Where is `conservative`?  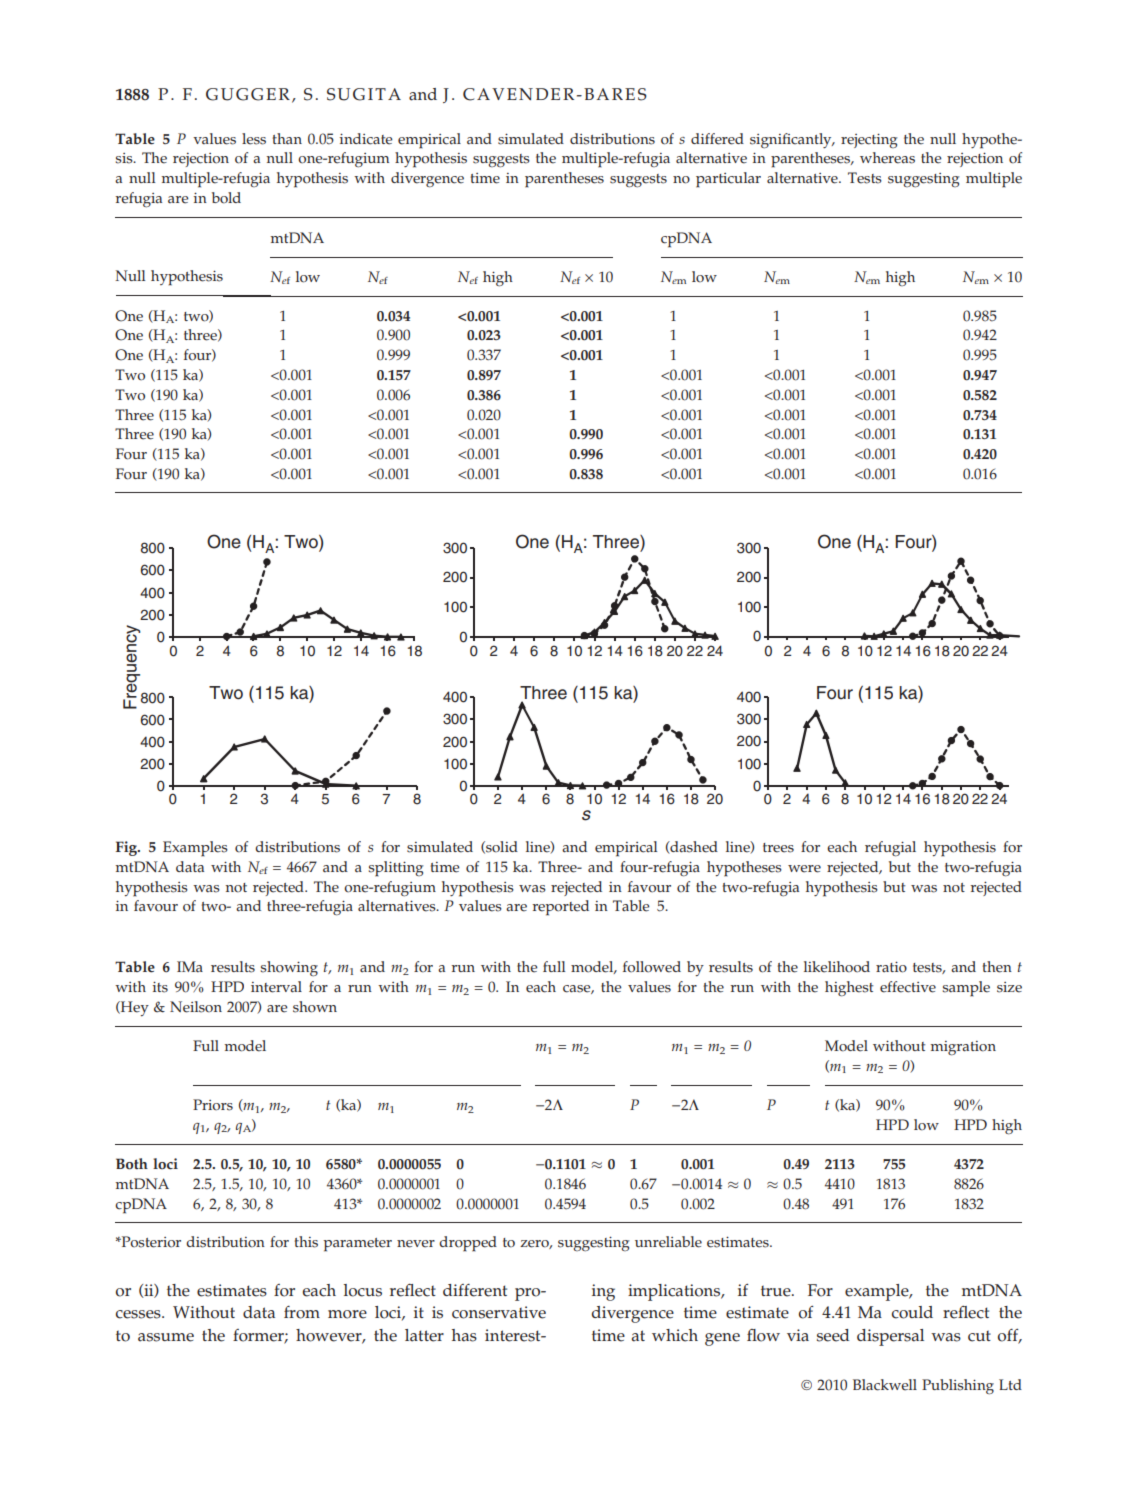 conservative is located at coordinates (499, 1312).
